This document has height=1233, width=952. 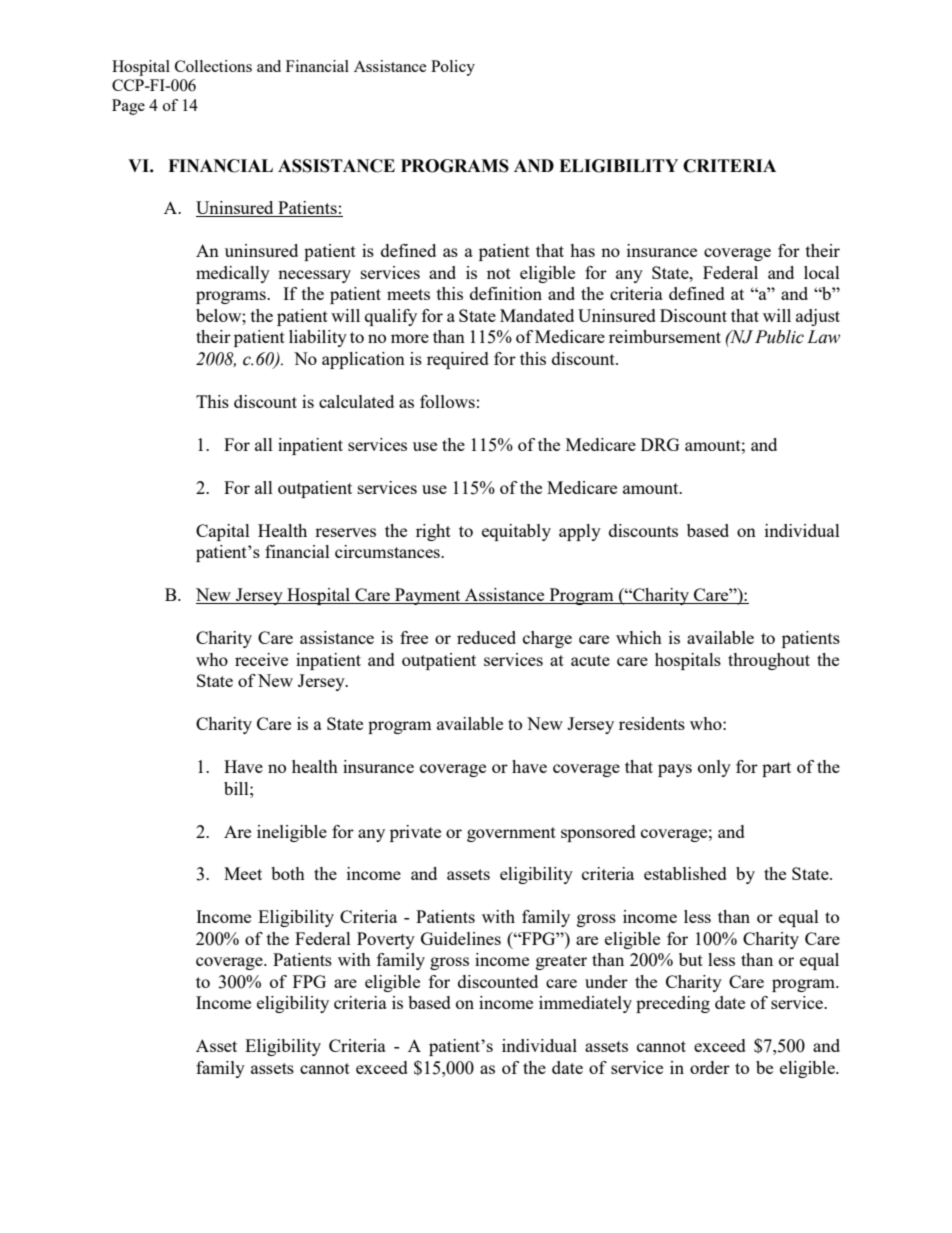 What do you see at coordinates (386, 940) in the document?
I see `Poverty` at bounding box center [386, 940].
